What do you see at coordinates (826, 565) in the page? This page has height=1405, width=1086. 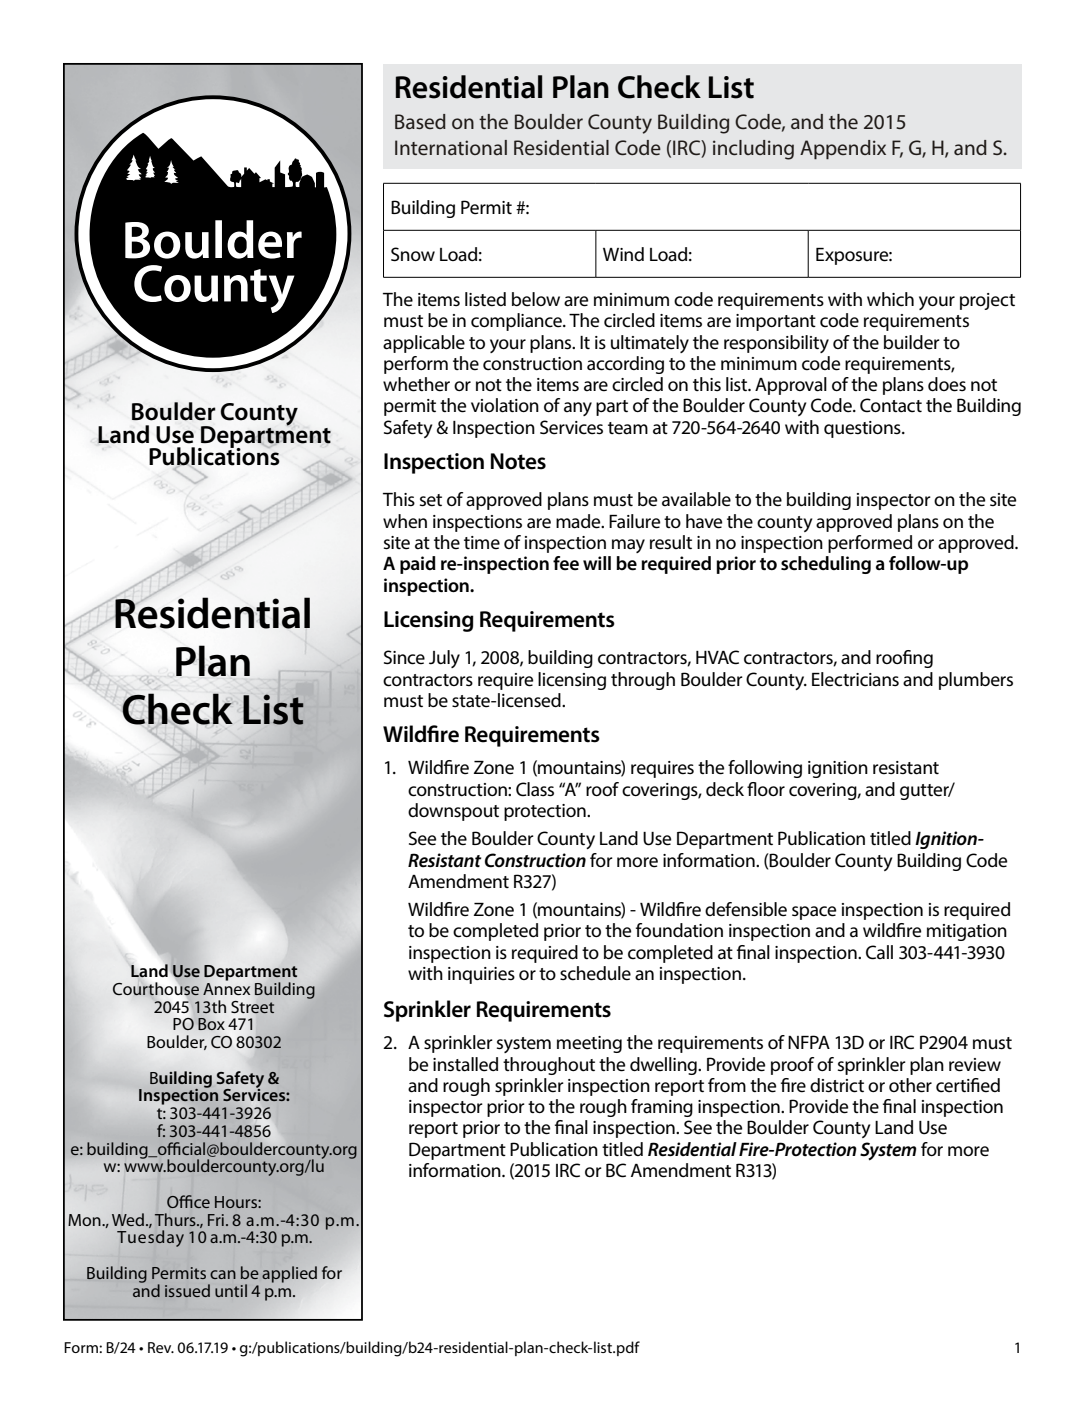 I see `scheduling` at bounding box center [826, 565].
